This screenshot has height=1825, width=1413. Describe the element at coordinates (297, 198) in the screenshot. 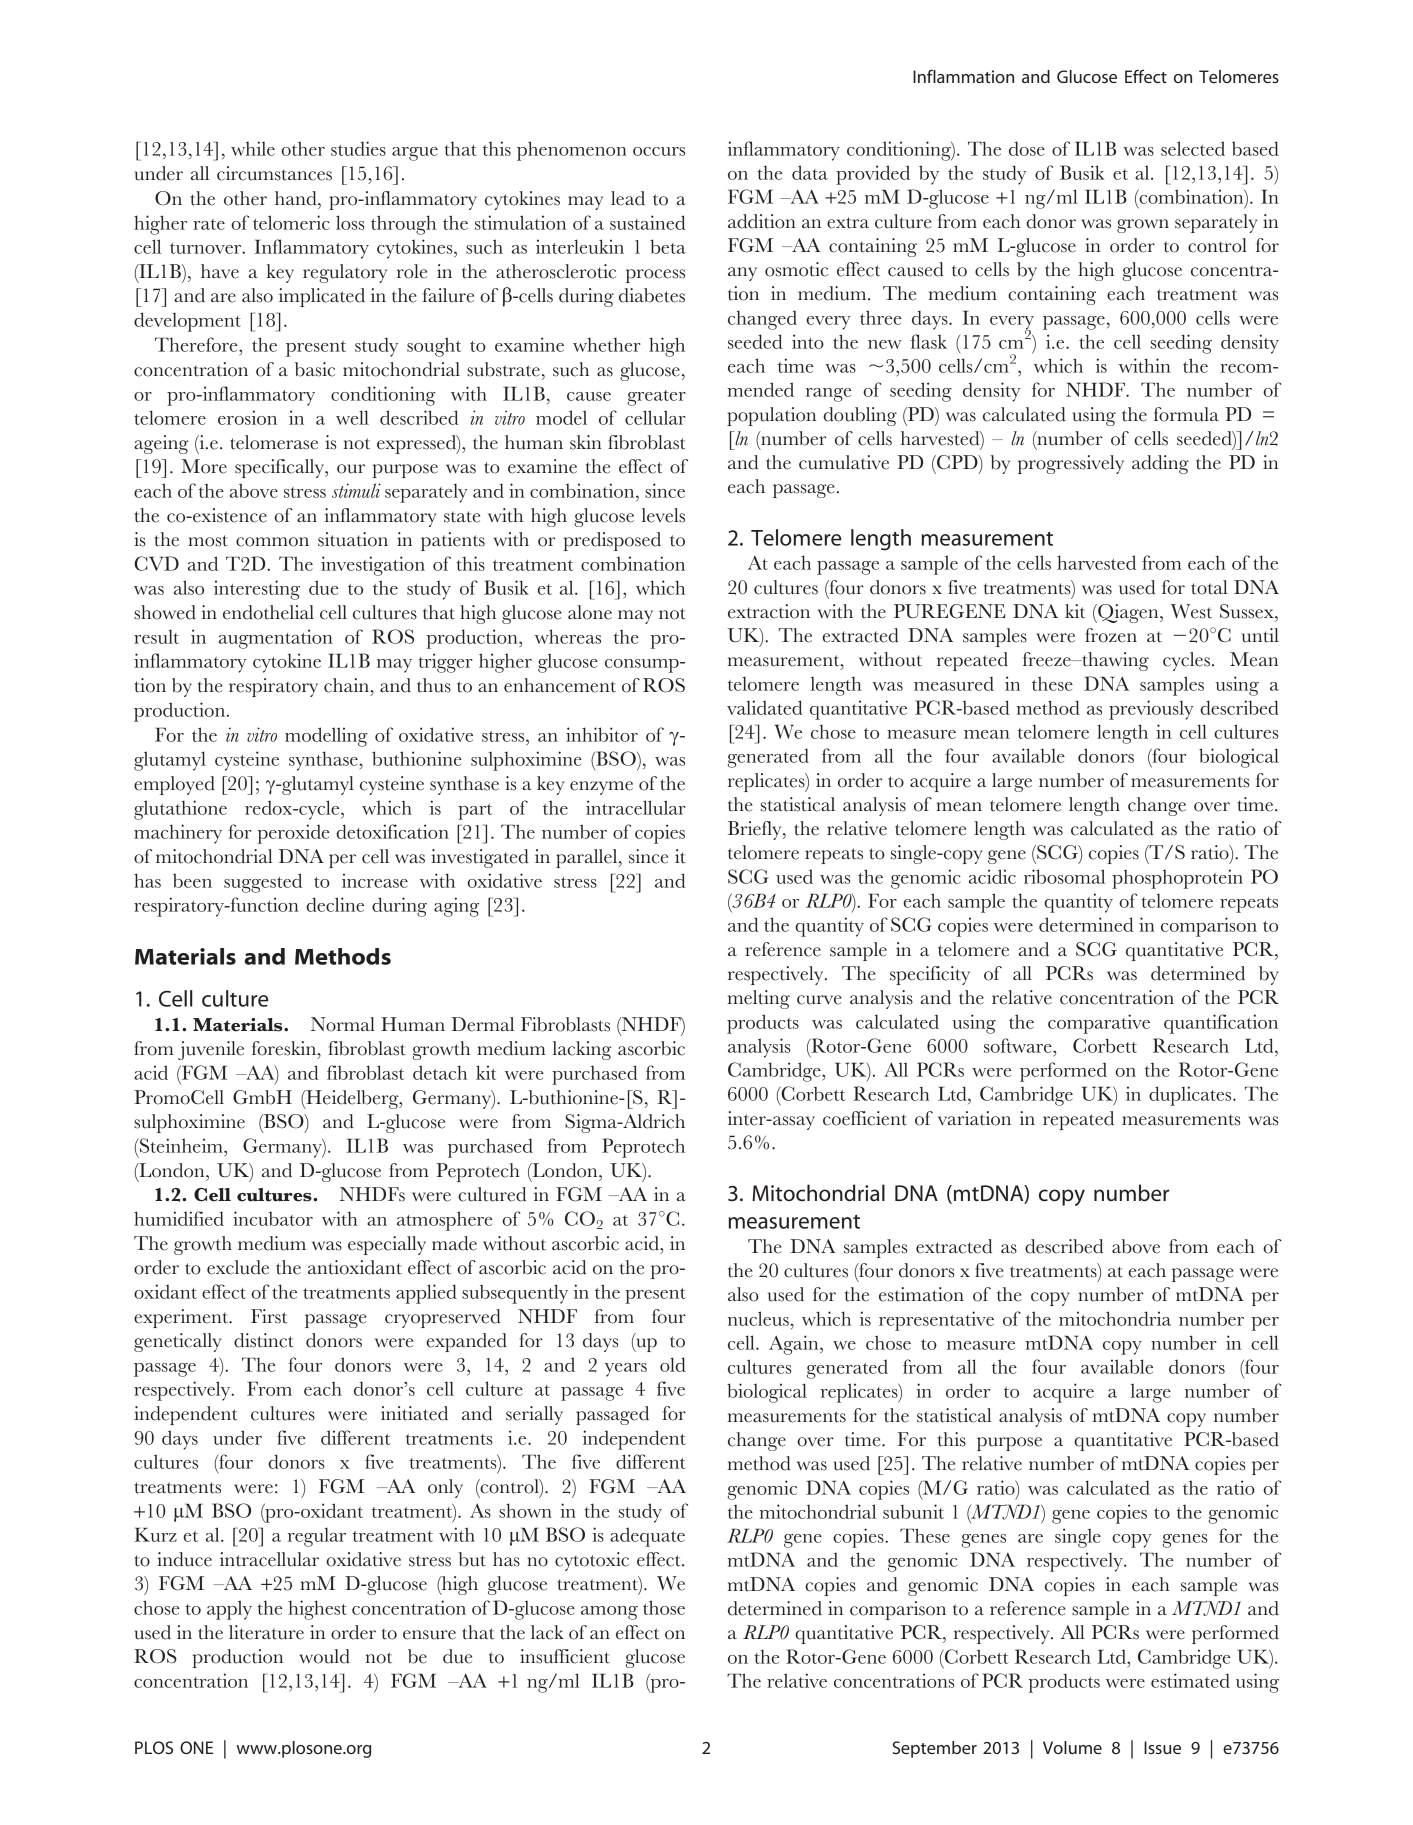

I see `hand` at that location.
